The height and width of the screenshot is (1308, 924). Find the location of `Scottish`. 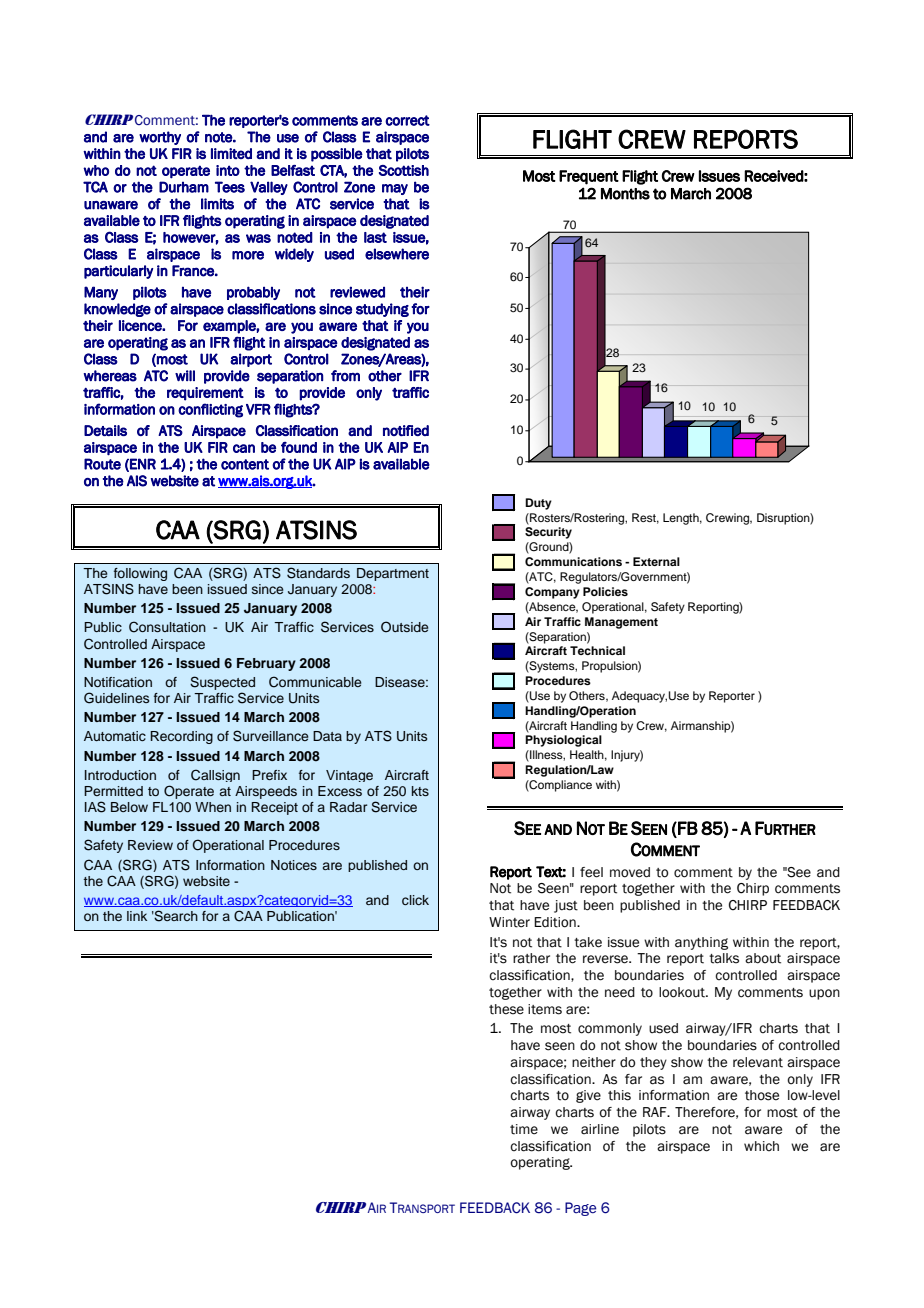

Scottish is located at coordinates (404, 170).
